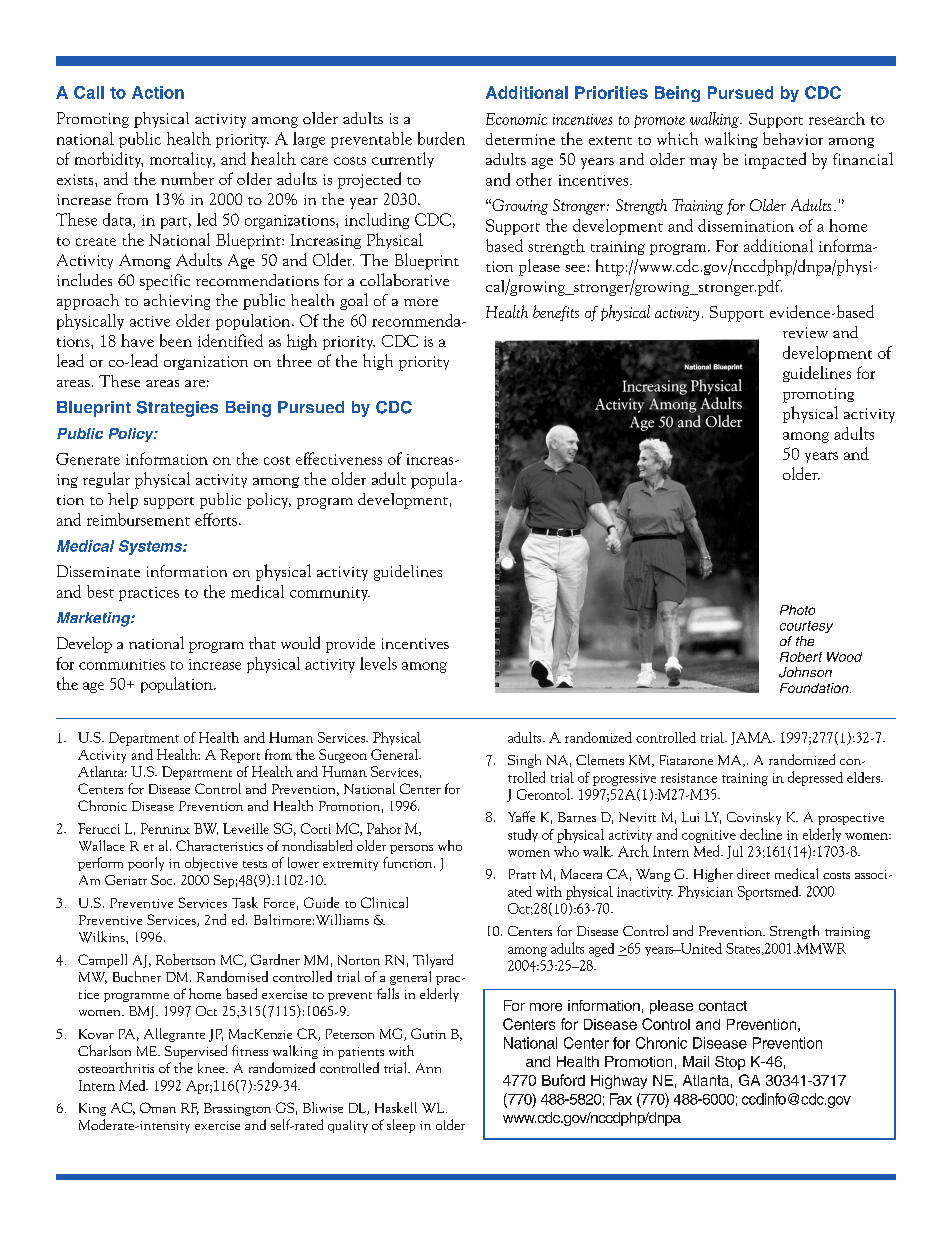  Describe the element at coordinates (378, 663) in the document. I see `levels` at that location.
